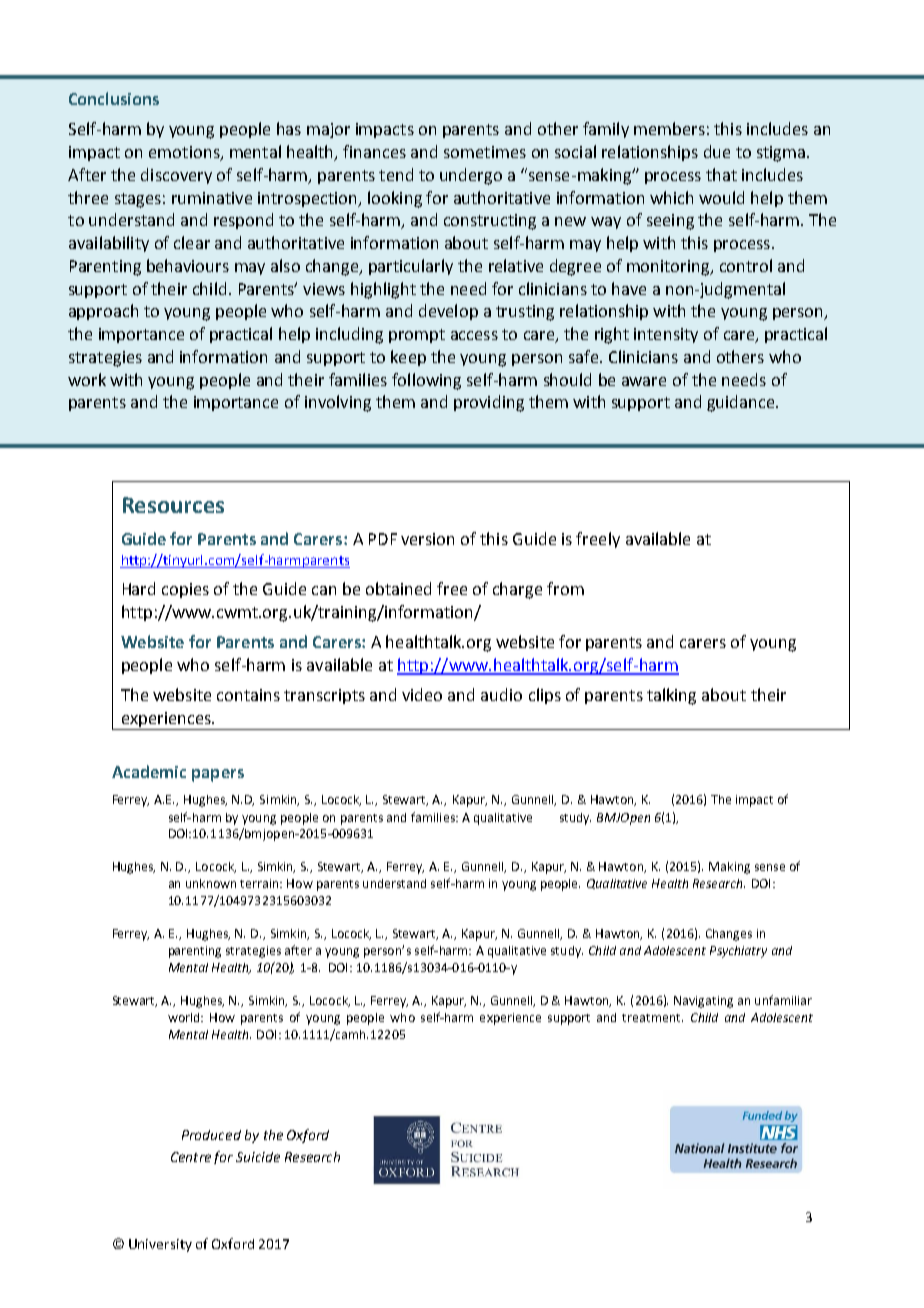 This screenshot has height=1308, width=924. I want to click on University, so click(160, 1245).
